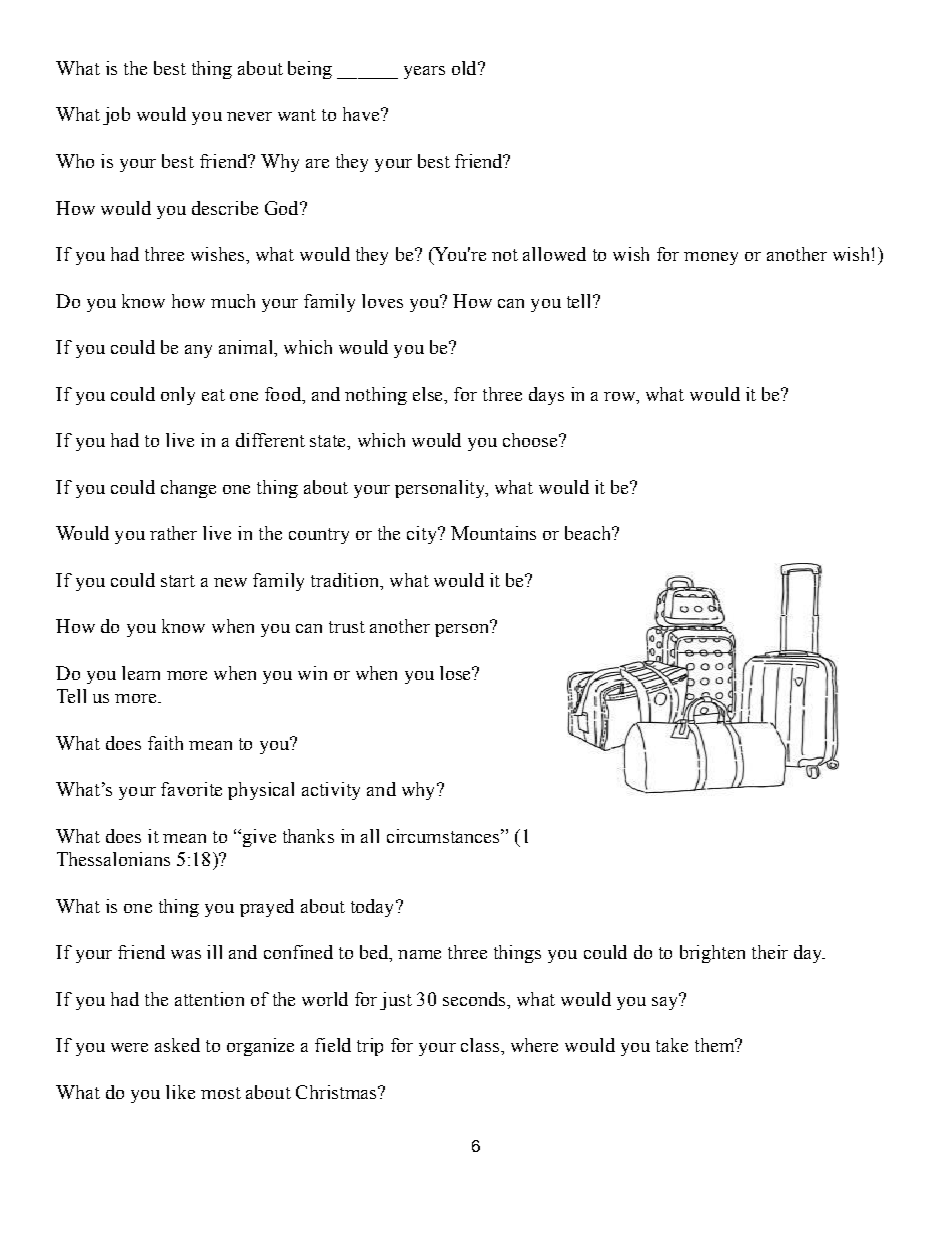 The width and height of the screenshot is (952, 1233). What do you see at coordinates (672, 1045) in the screenshot?
I see `take` at bounding box center [672, 1045].
